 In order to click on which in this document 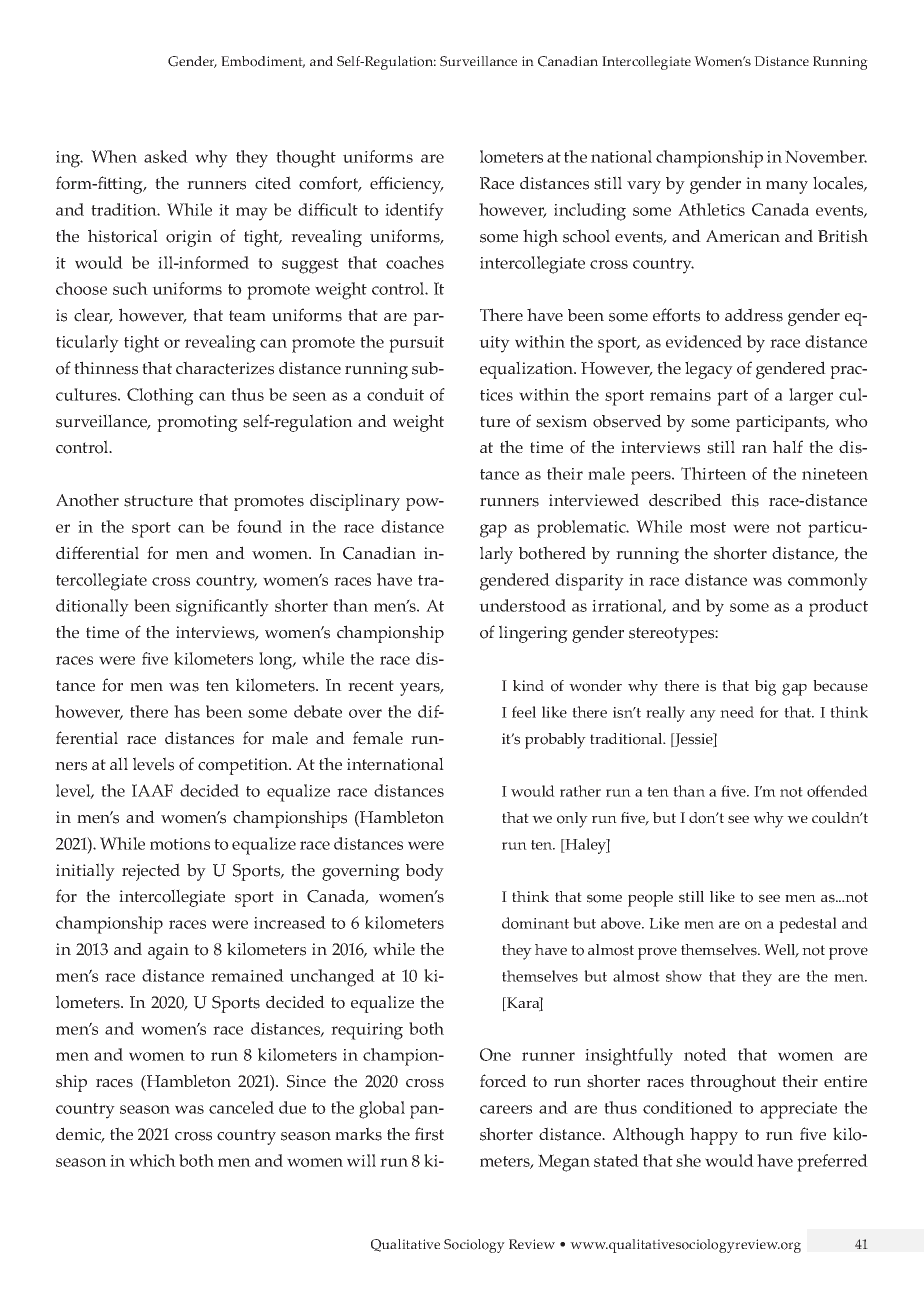, I will do `click(152, 1160)`.
